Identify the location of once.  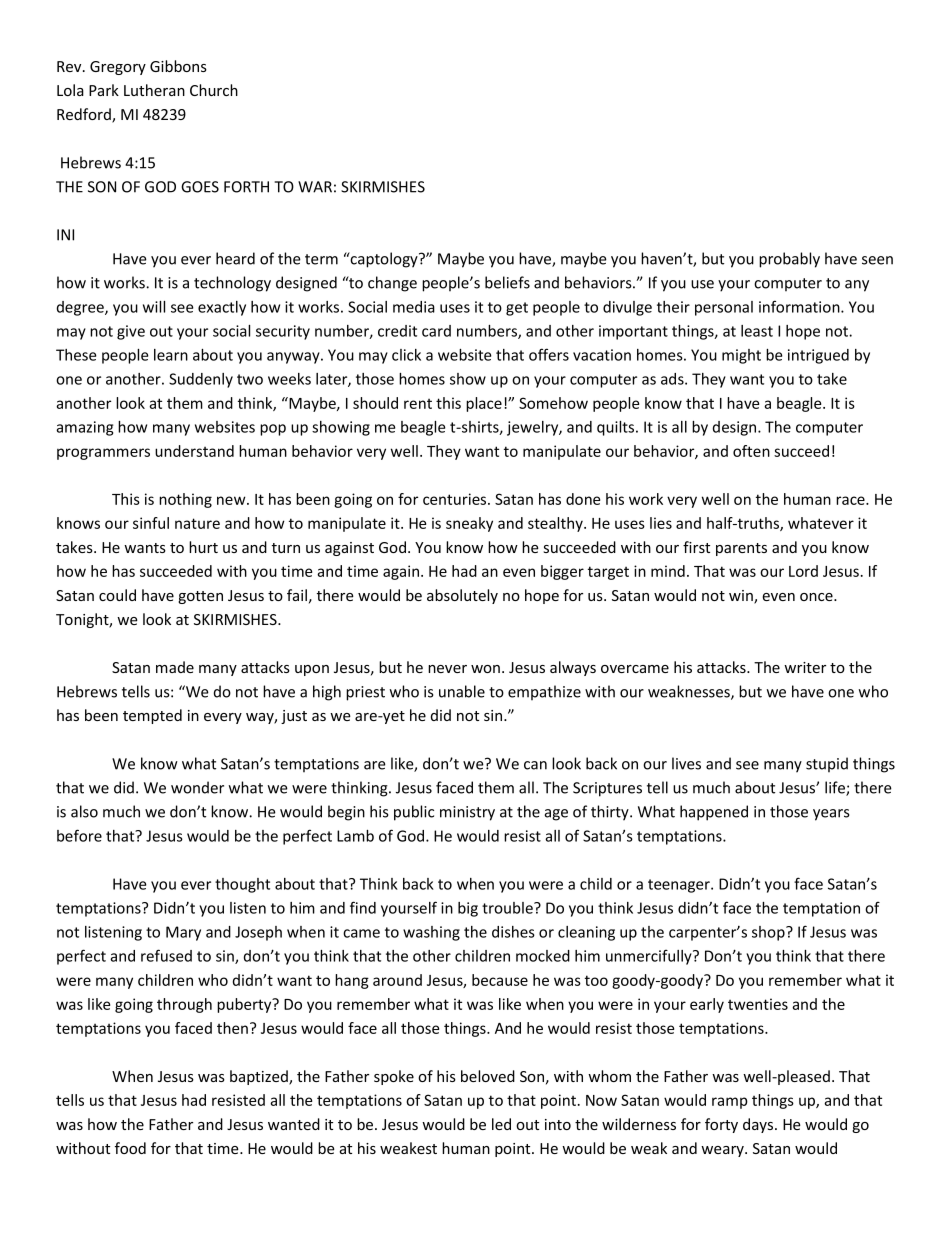
(817, 597).
